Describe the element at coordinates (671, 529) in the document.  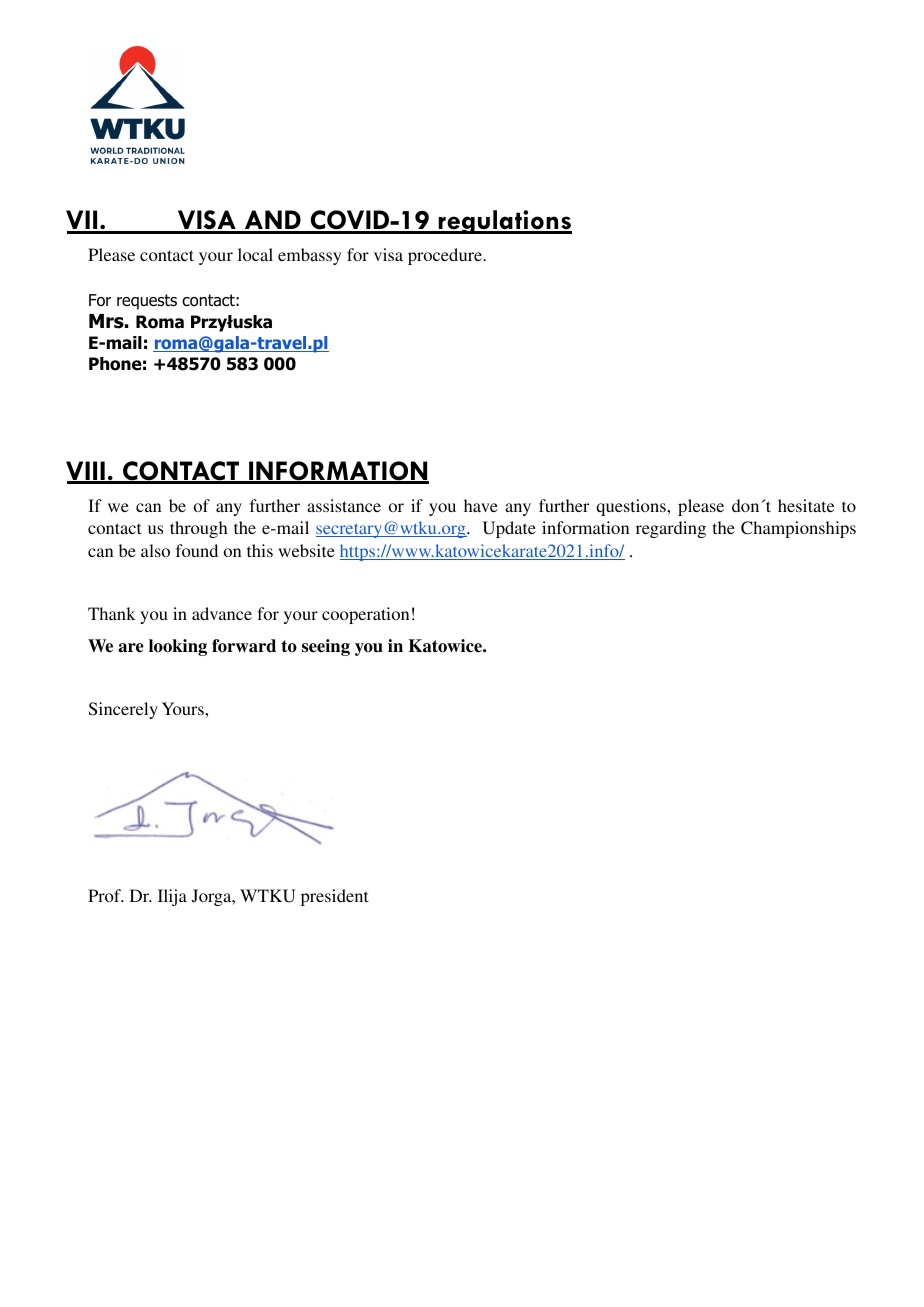
I see `regarding` at that location.
